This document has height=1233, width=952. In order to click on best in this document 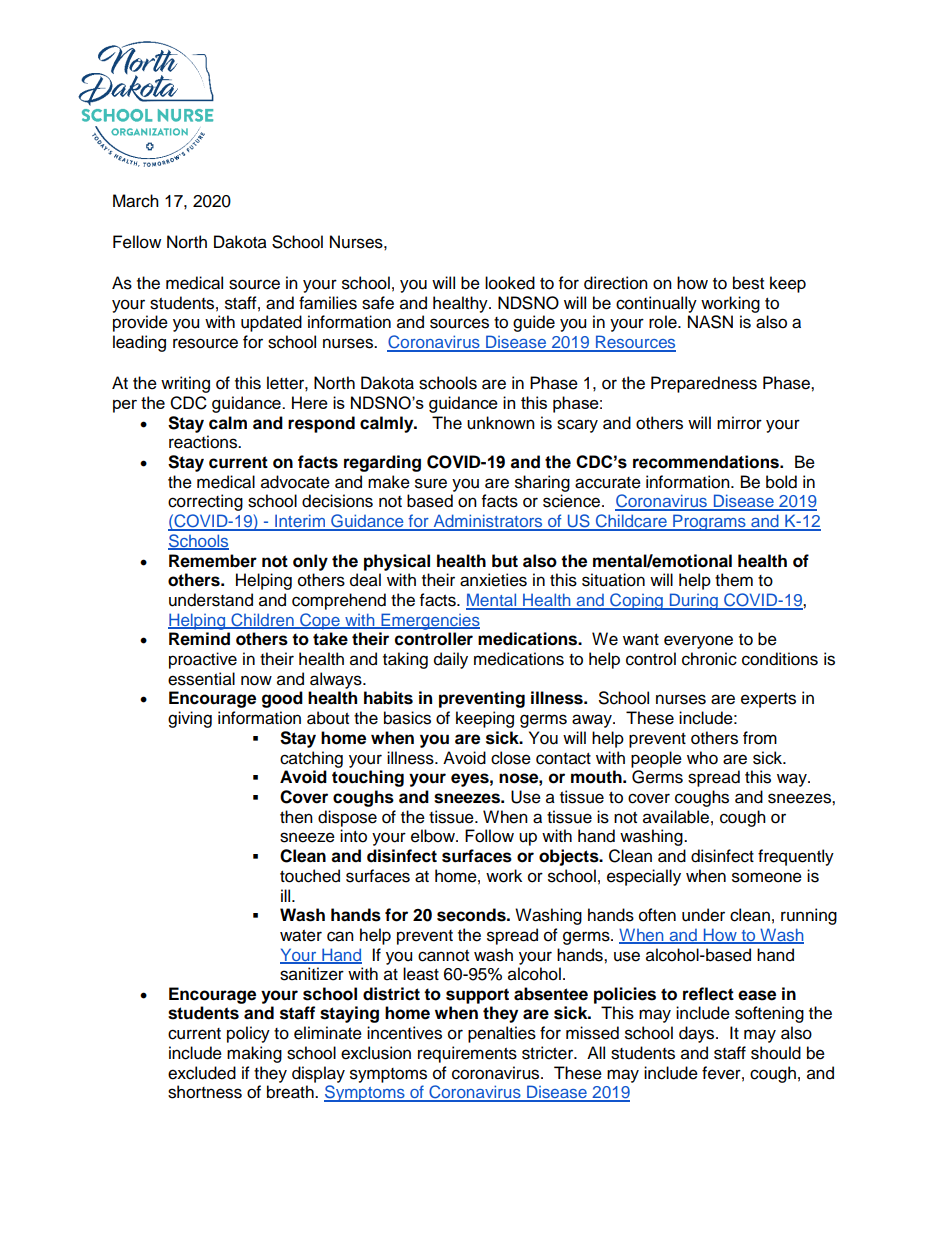, I will do `click(748, 283)`.
